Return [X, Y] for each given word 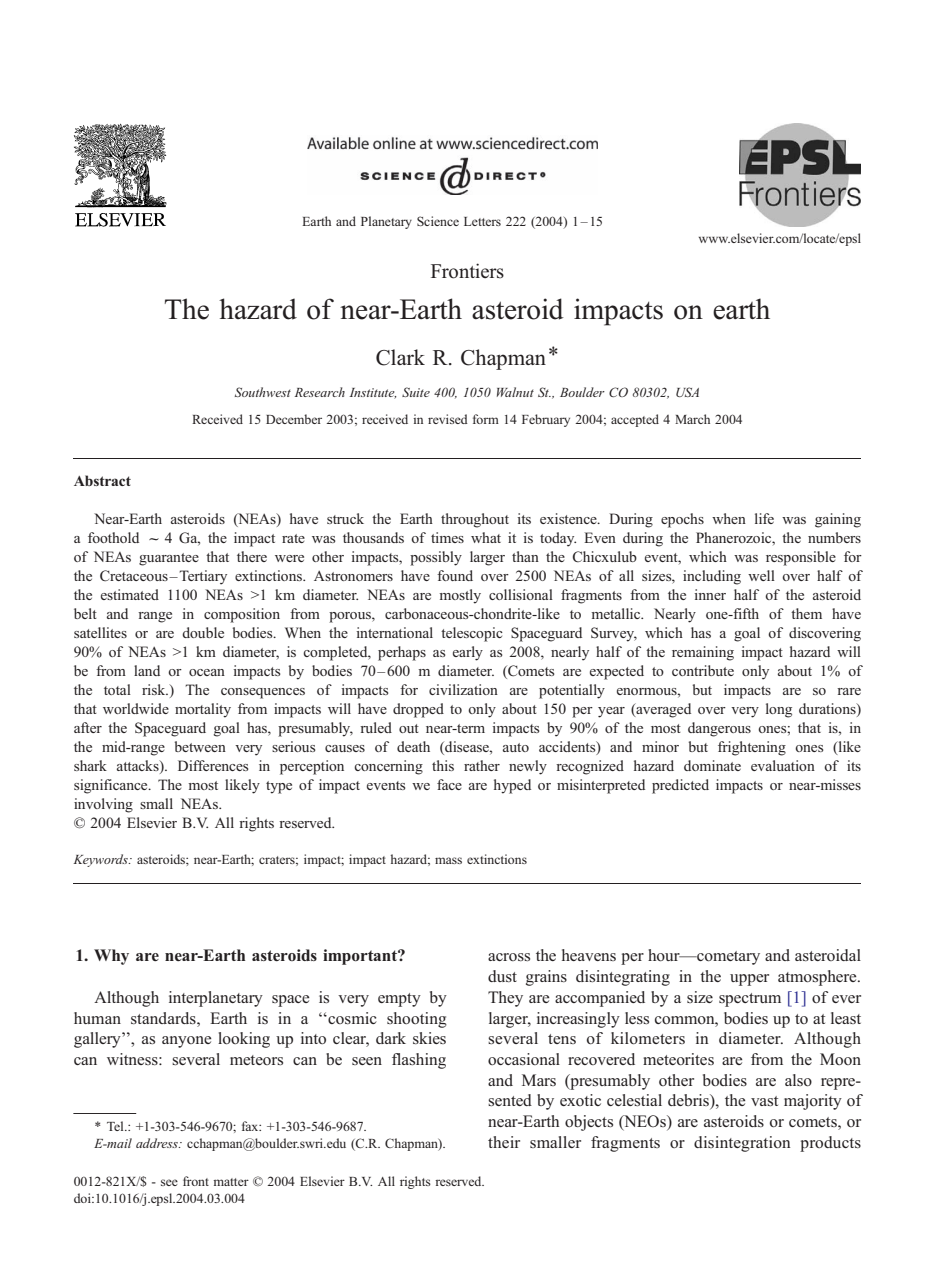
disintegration [742, 1144]
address [158, 1143]
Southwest [263, 392]
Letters [482, 221]
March [692, 419]
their [504, 1142]
